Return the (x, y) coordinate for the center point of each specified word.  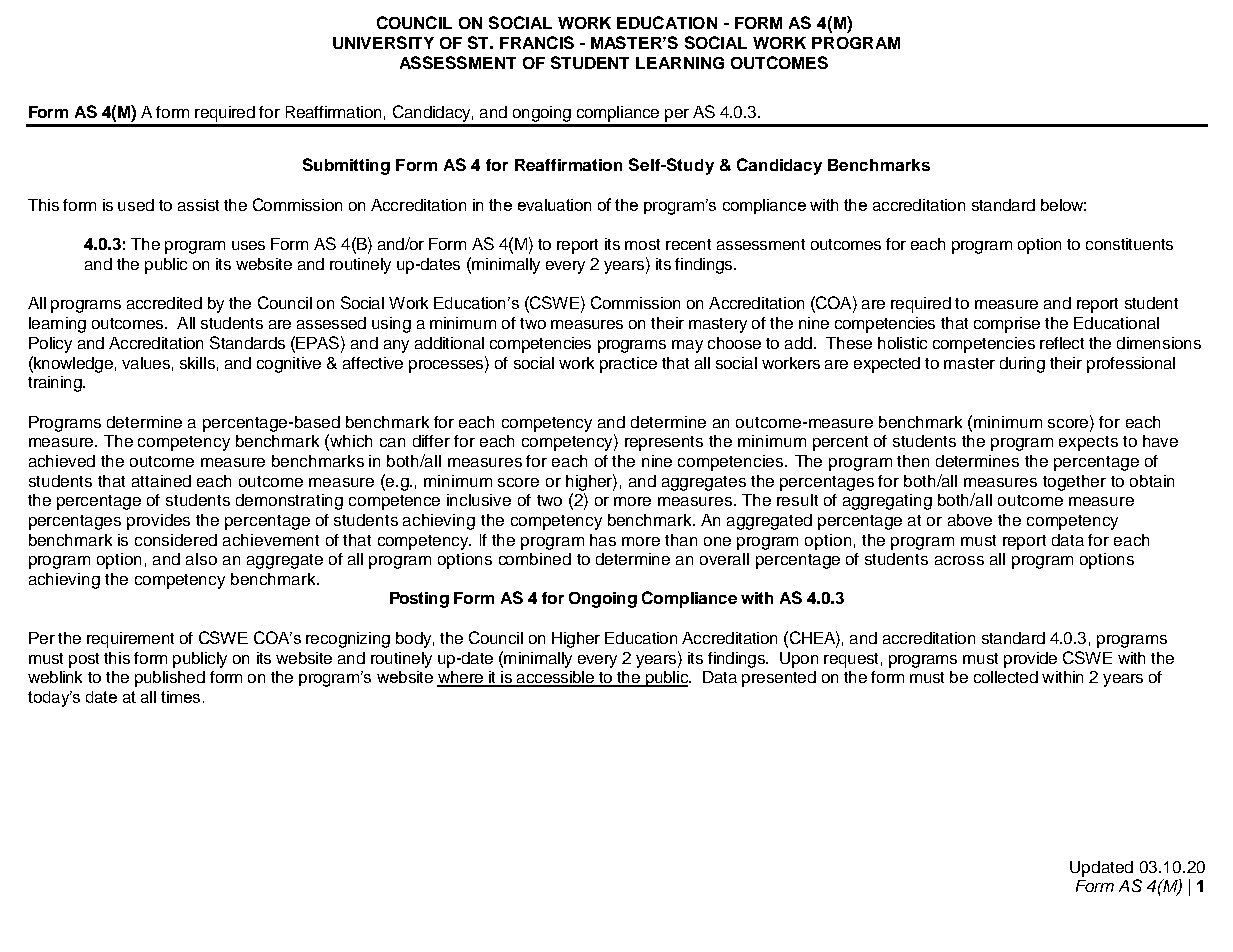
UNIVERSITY (383, 42)
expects (1088, 443)
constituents (1129, 244)
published (170, 679)
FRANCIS (537, 42)
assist (198, 205)
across (959, 560)
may (687, 346)
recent (688, 244)
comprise (1007, 325)
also (201, 559)
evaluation (554, 205)
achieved (62, 461)
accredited (164, 303)
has (603, 540)
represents (664, 443)
